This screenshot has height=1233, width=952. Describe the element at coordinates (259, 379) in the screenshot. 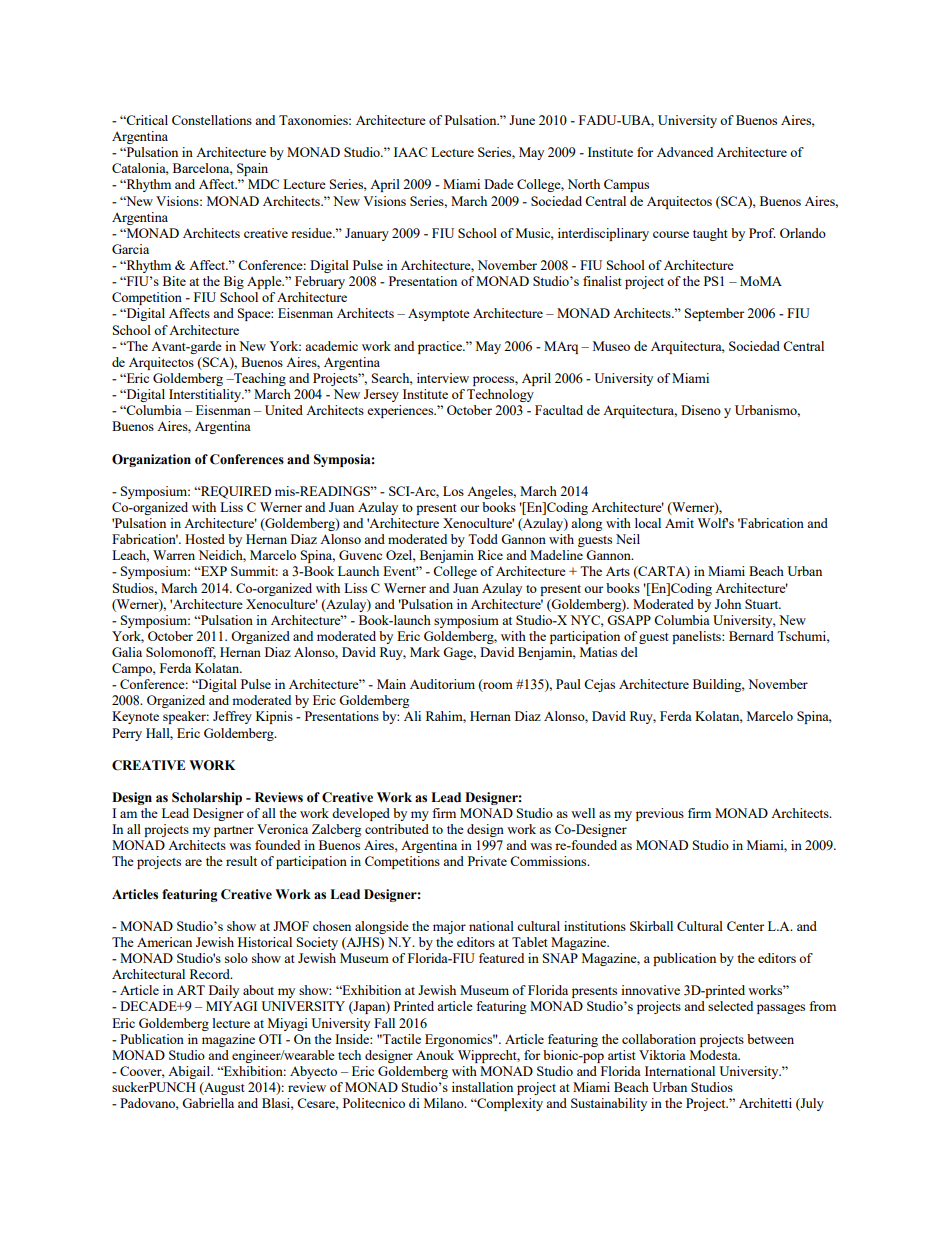

I see `Teaching` at that location.
